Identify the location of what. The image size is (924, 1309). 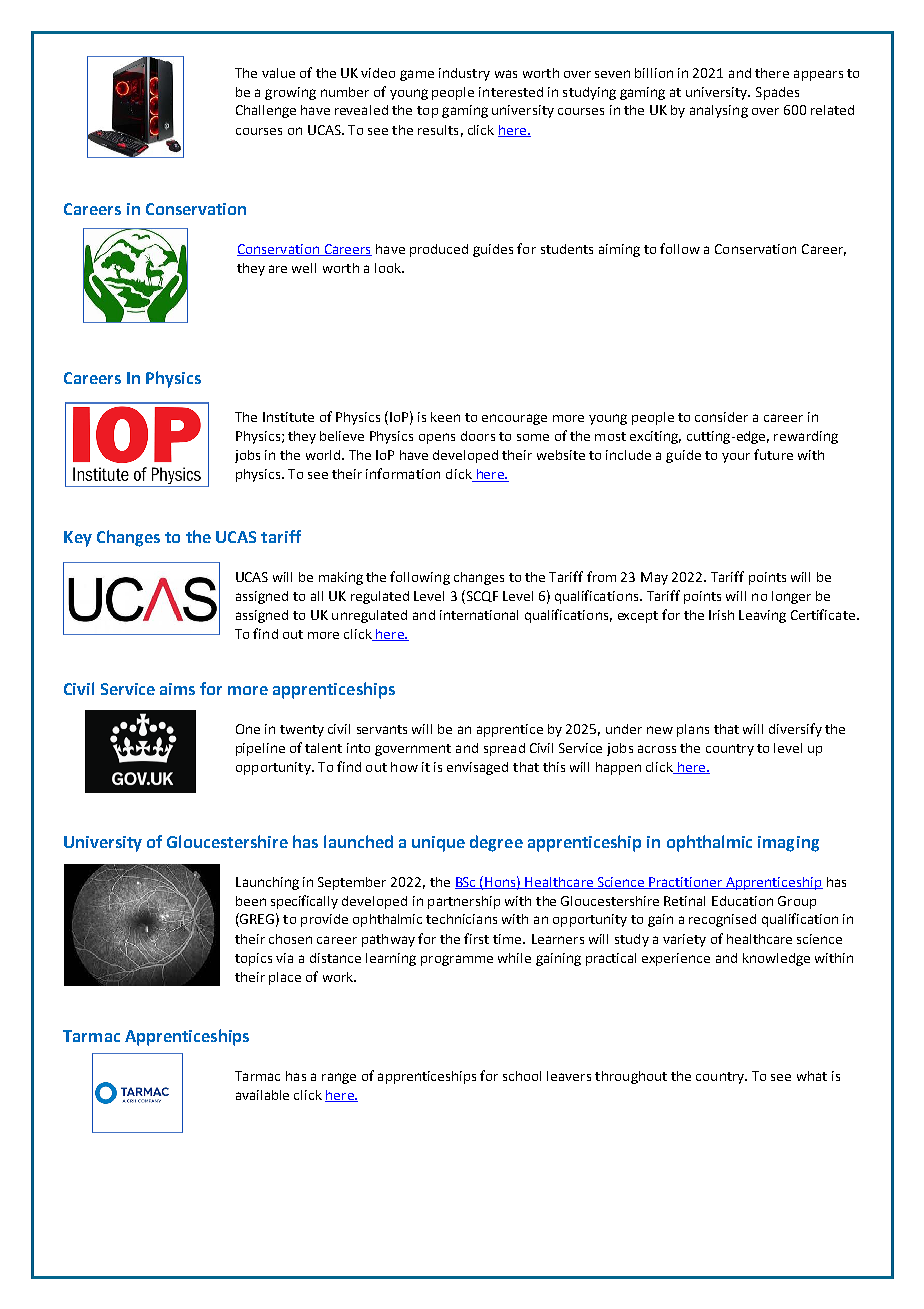
(812, 1076).
